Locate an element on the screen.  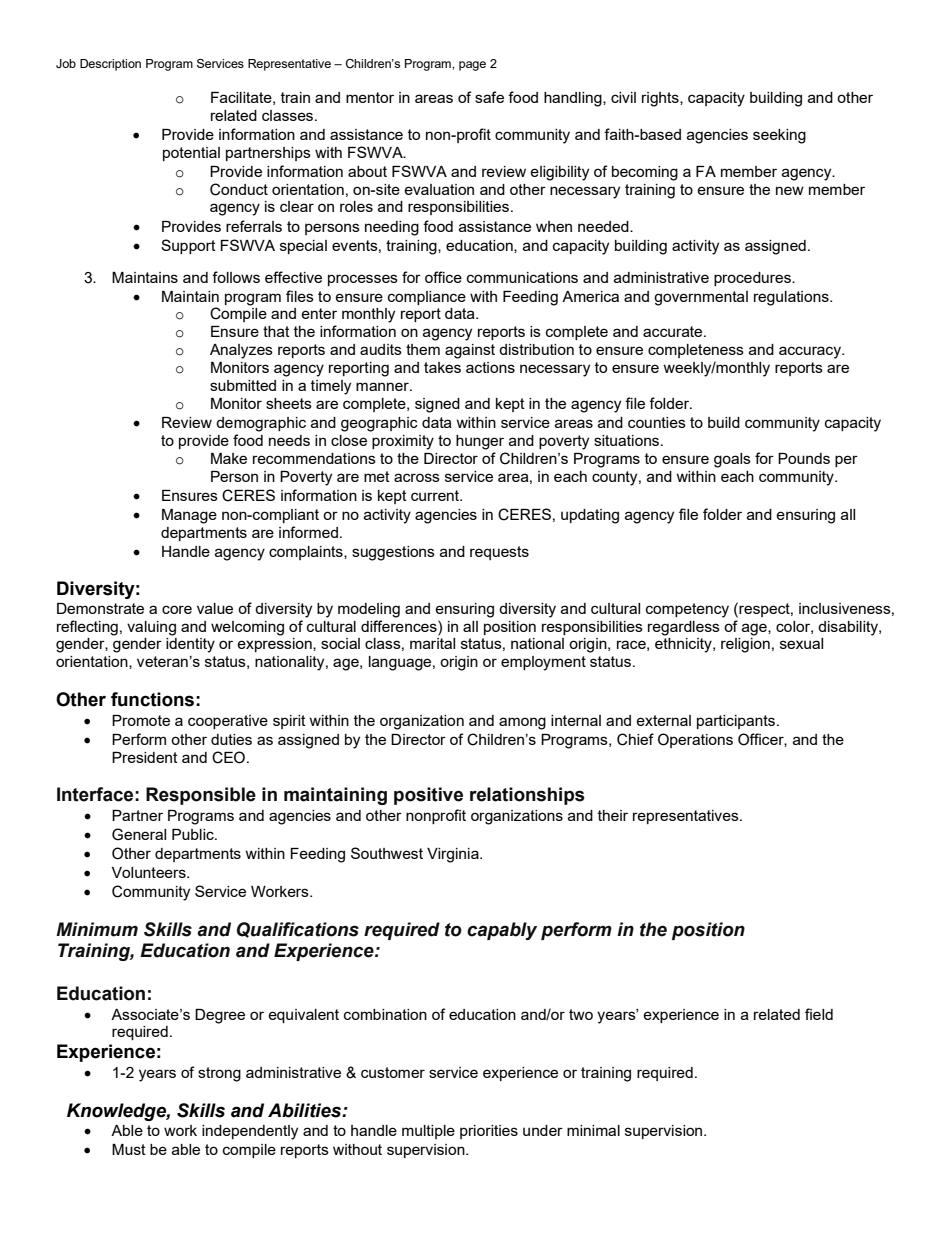
Operations is located at coordinates (695, 740).
